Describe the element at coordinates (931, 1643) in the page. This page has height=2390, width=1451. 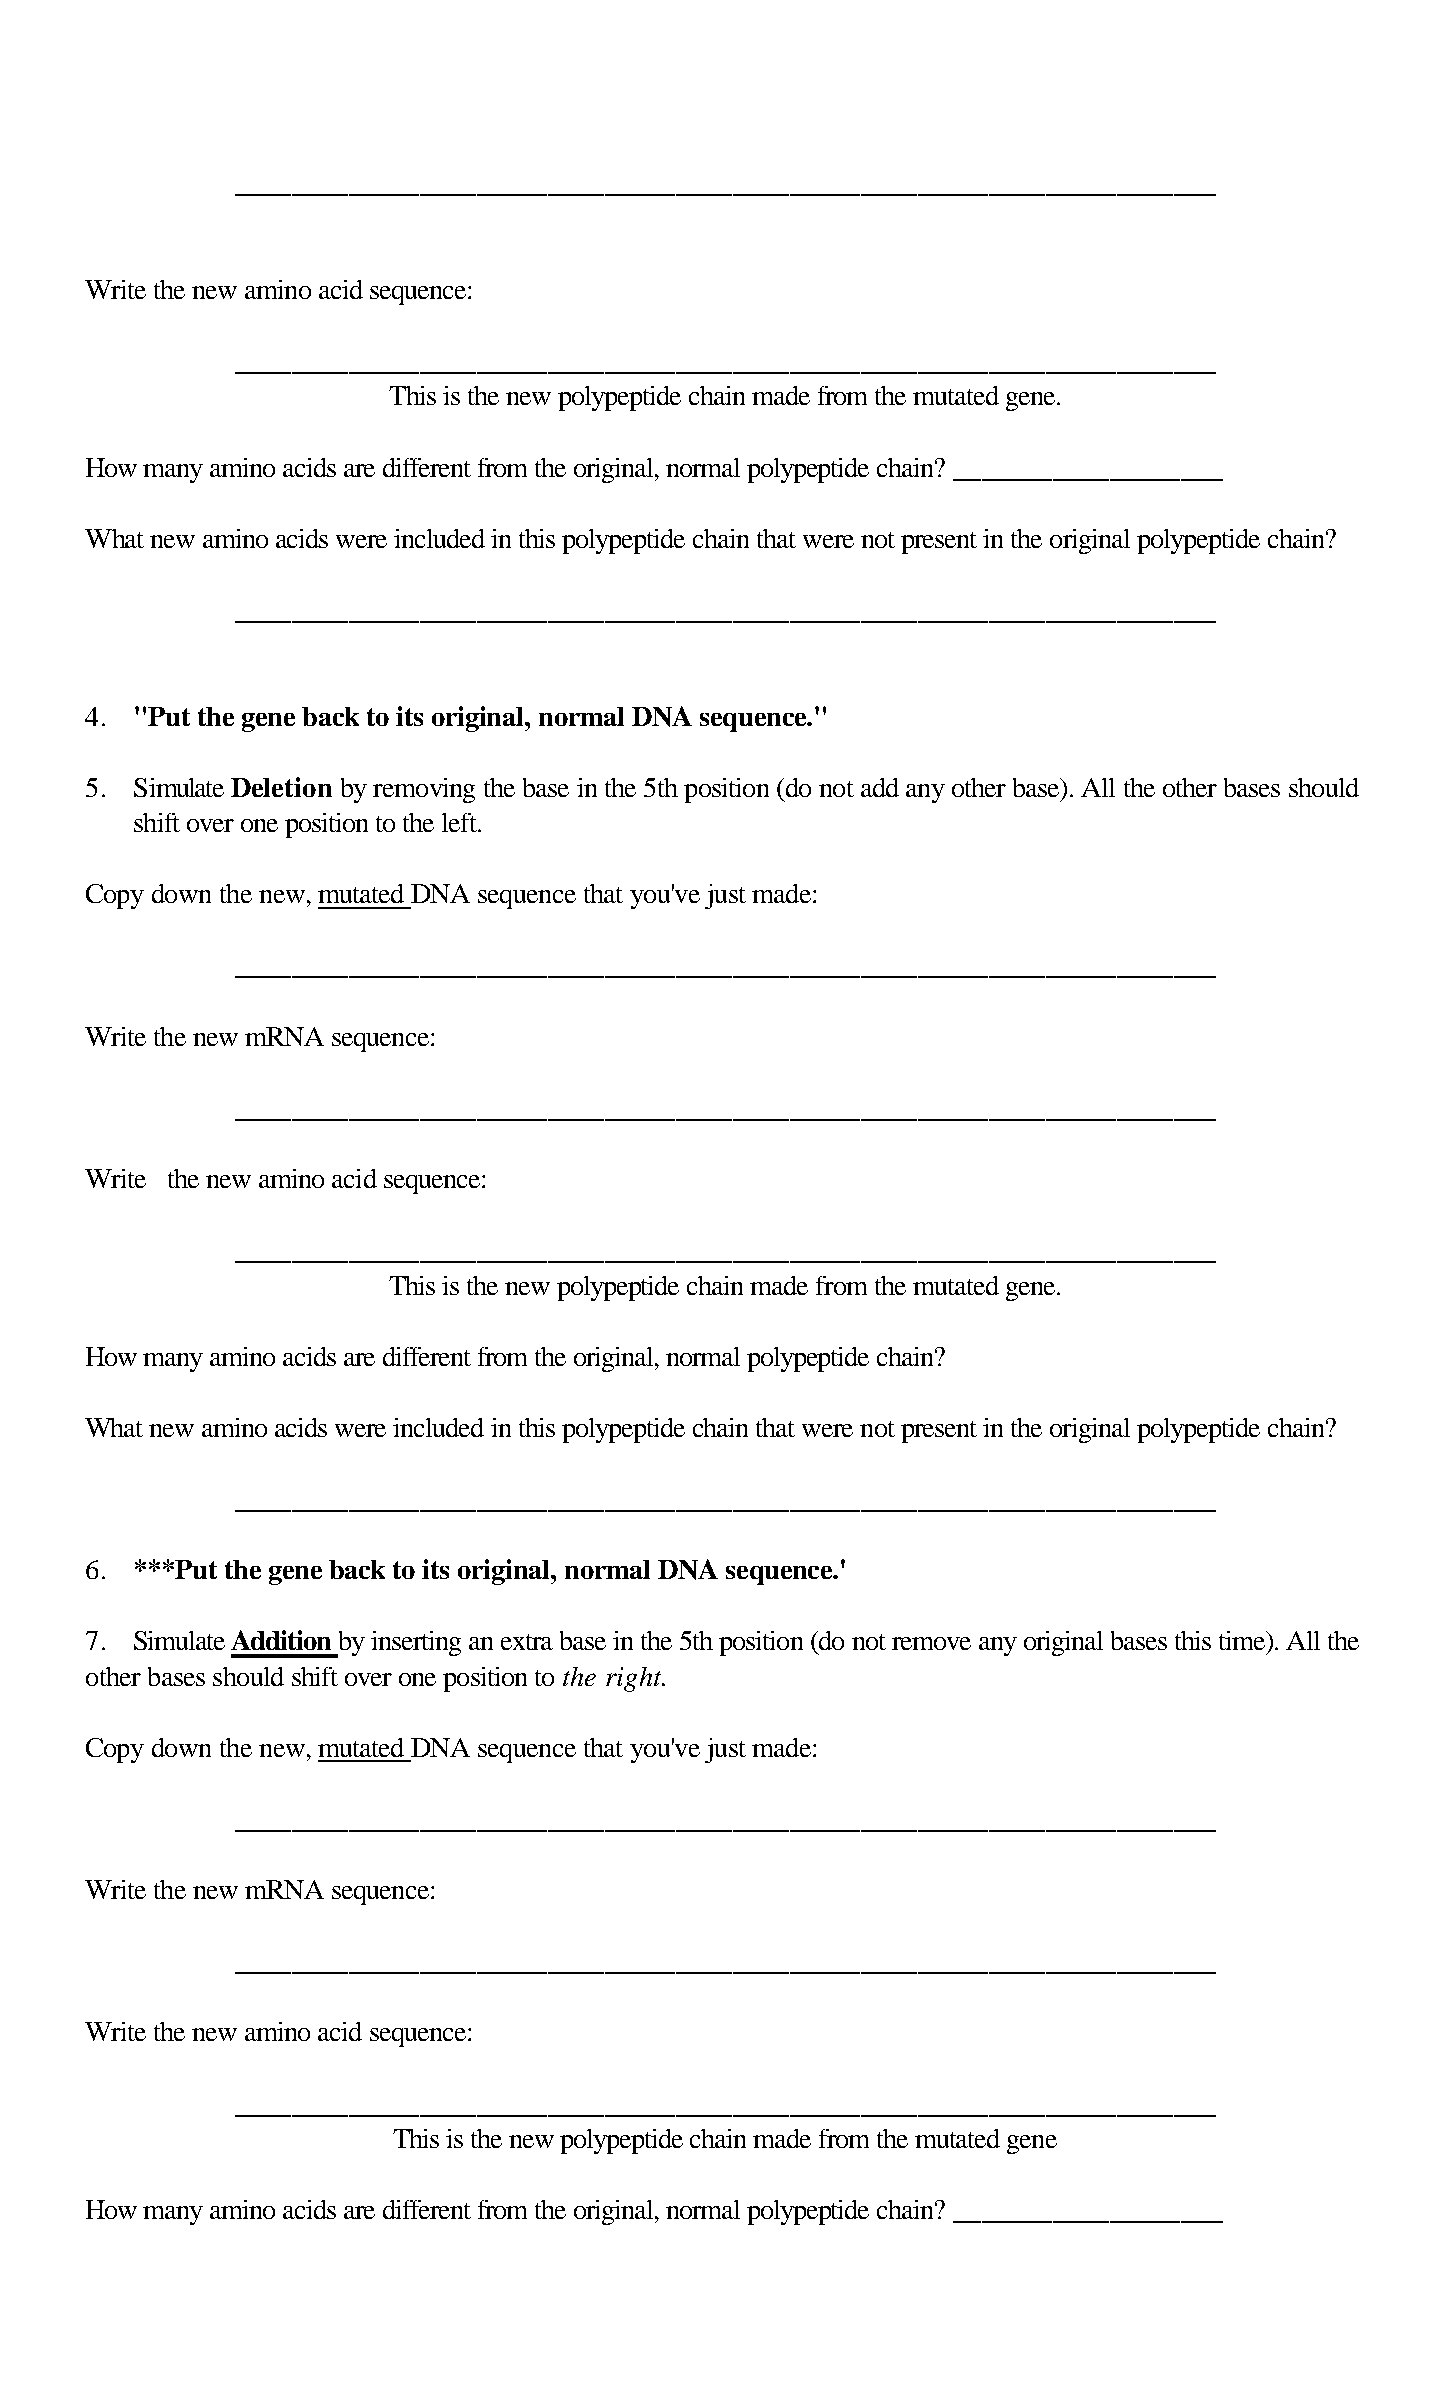
I see `remove` at that location.
